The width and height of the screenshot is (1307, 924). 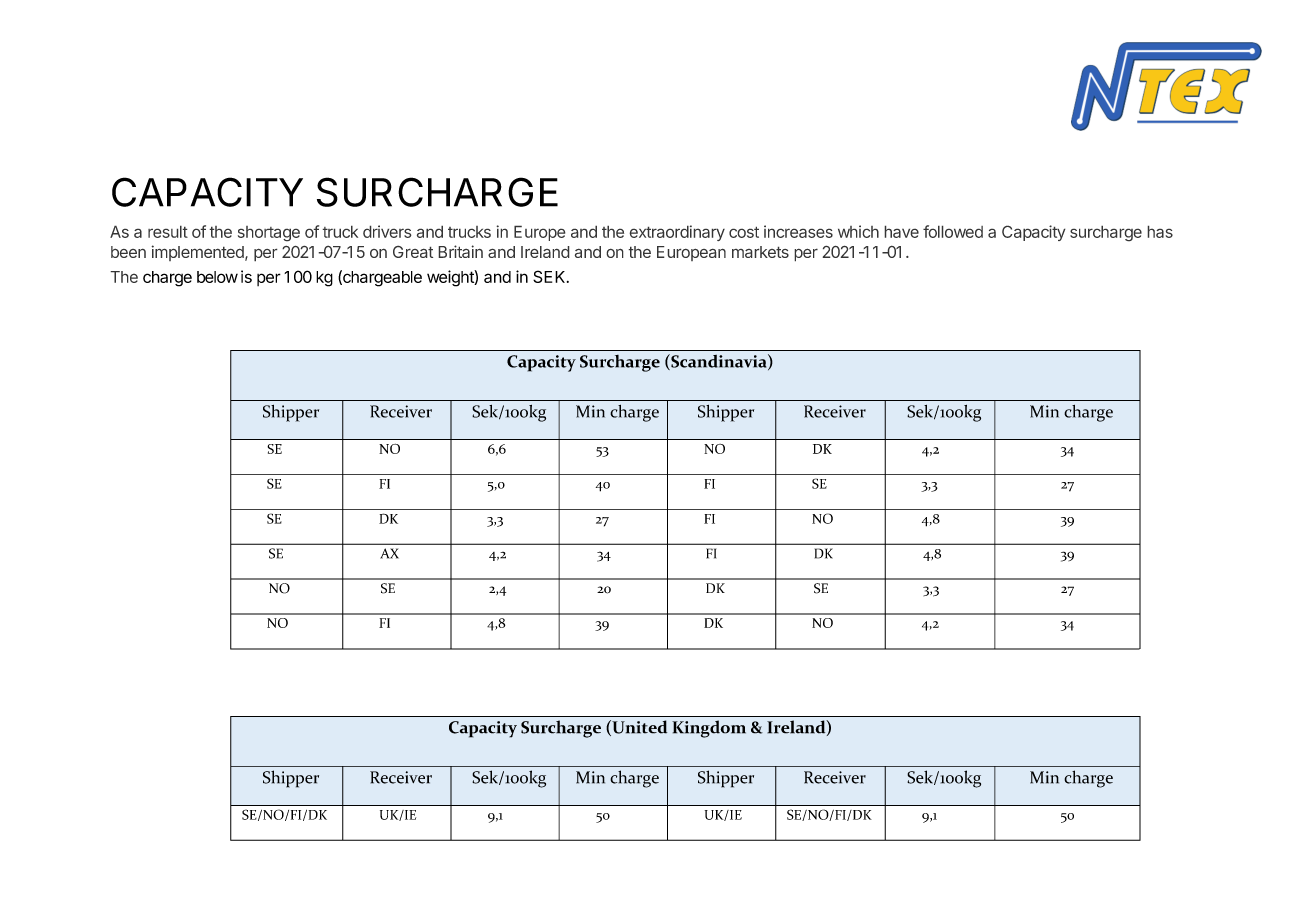 I want to click on shortage, so click(x=269, y=234).
